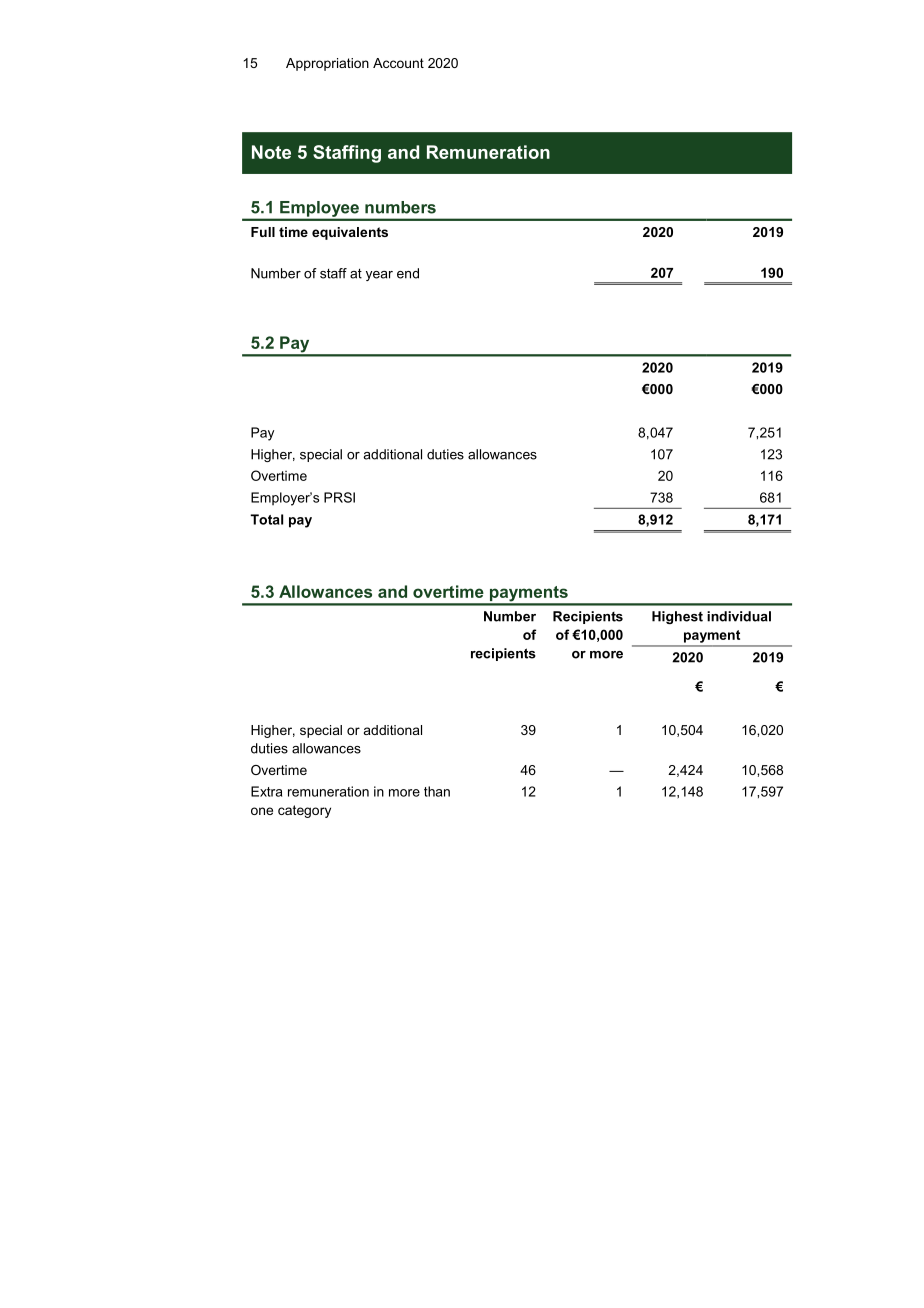  Describe the element at coordinates (379, 276) in the screenshot. I see `year` at that location.
